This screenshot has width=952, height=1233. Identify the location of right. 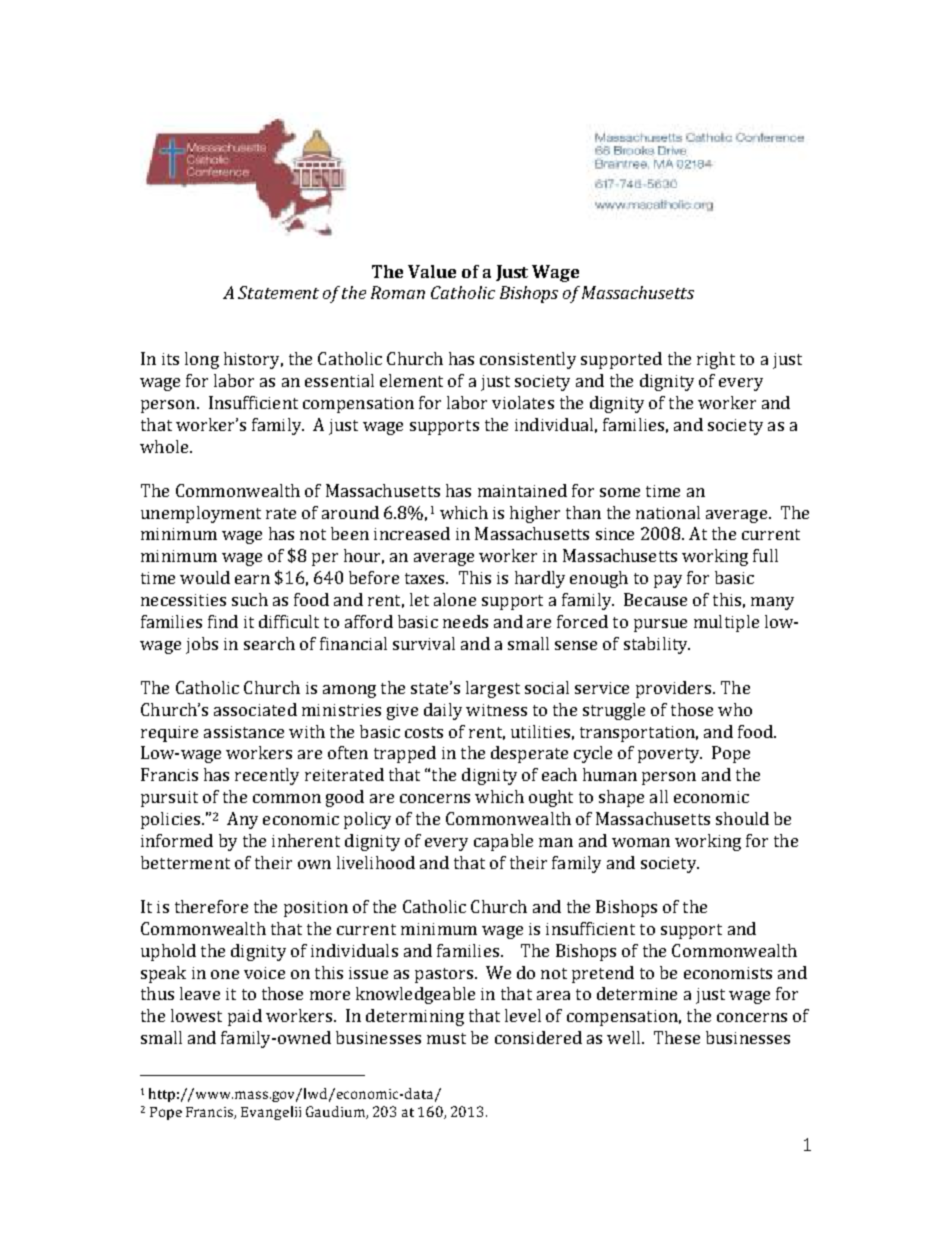
(716, 360).
